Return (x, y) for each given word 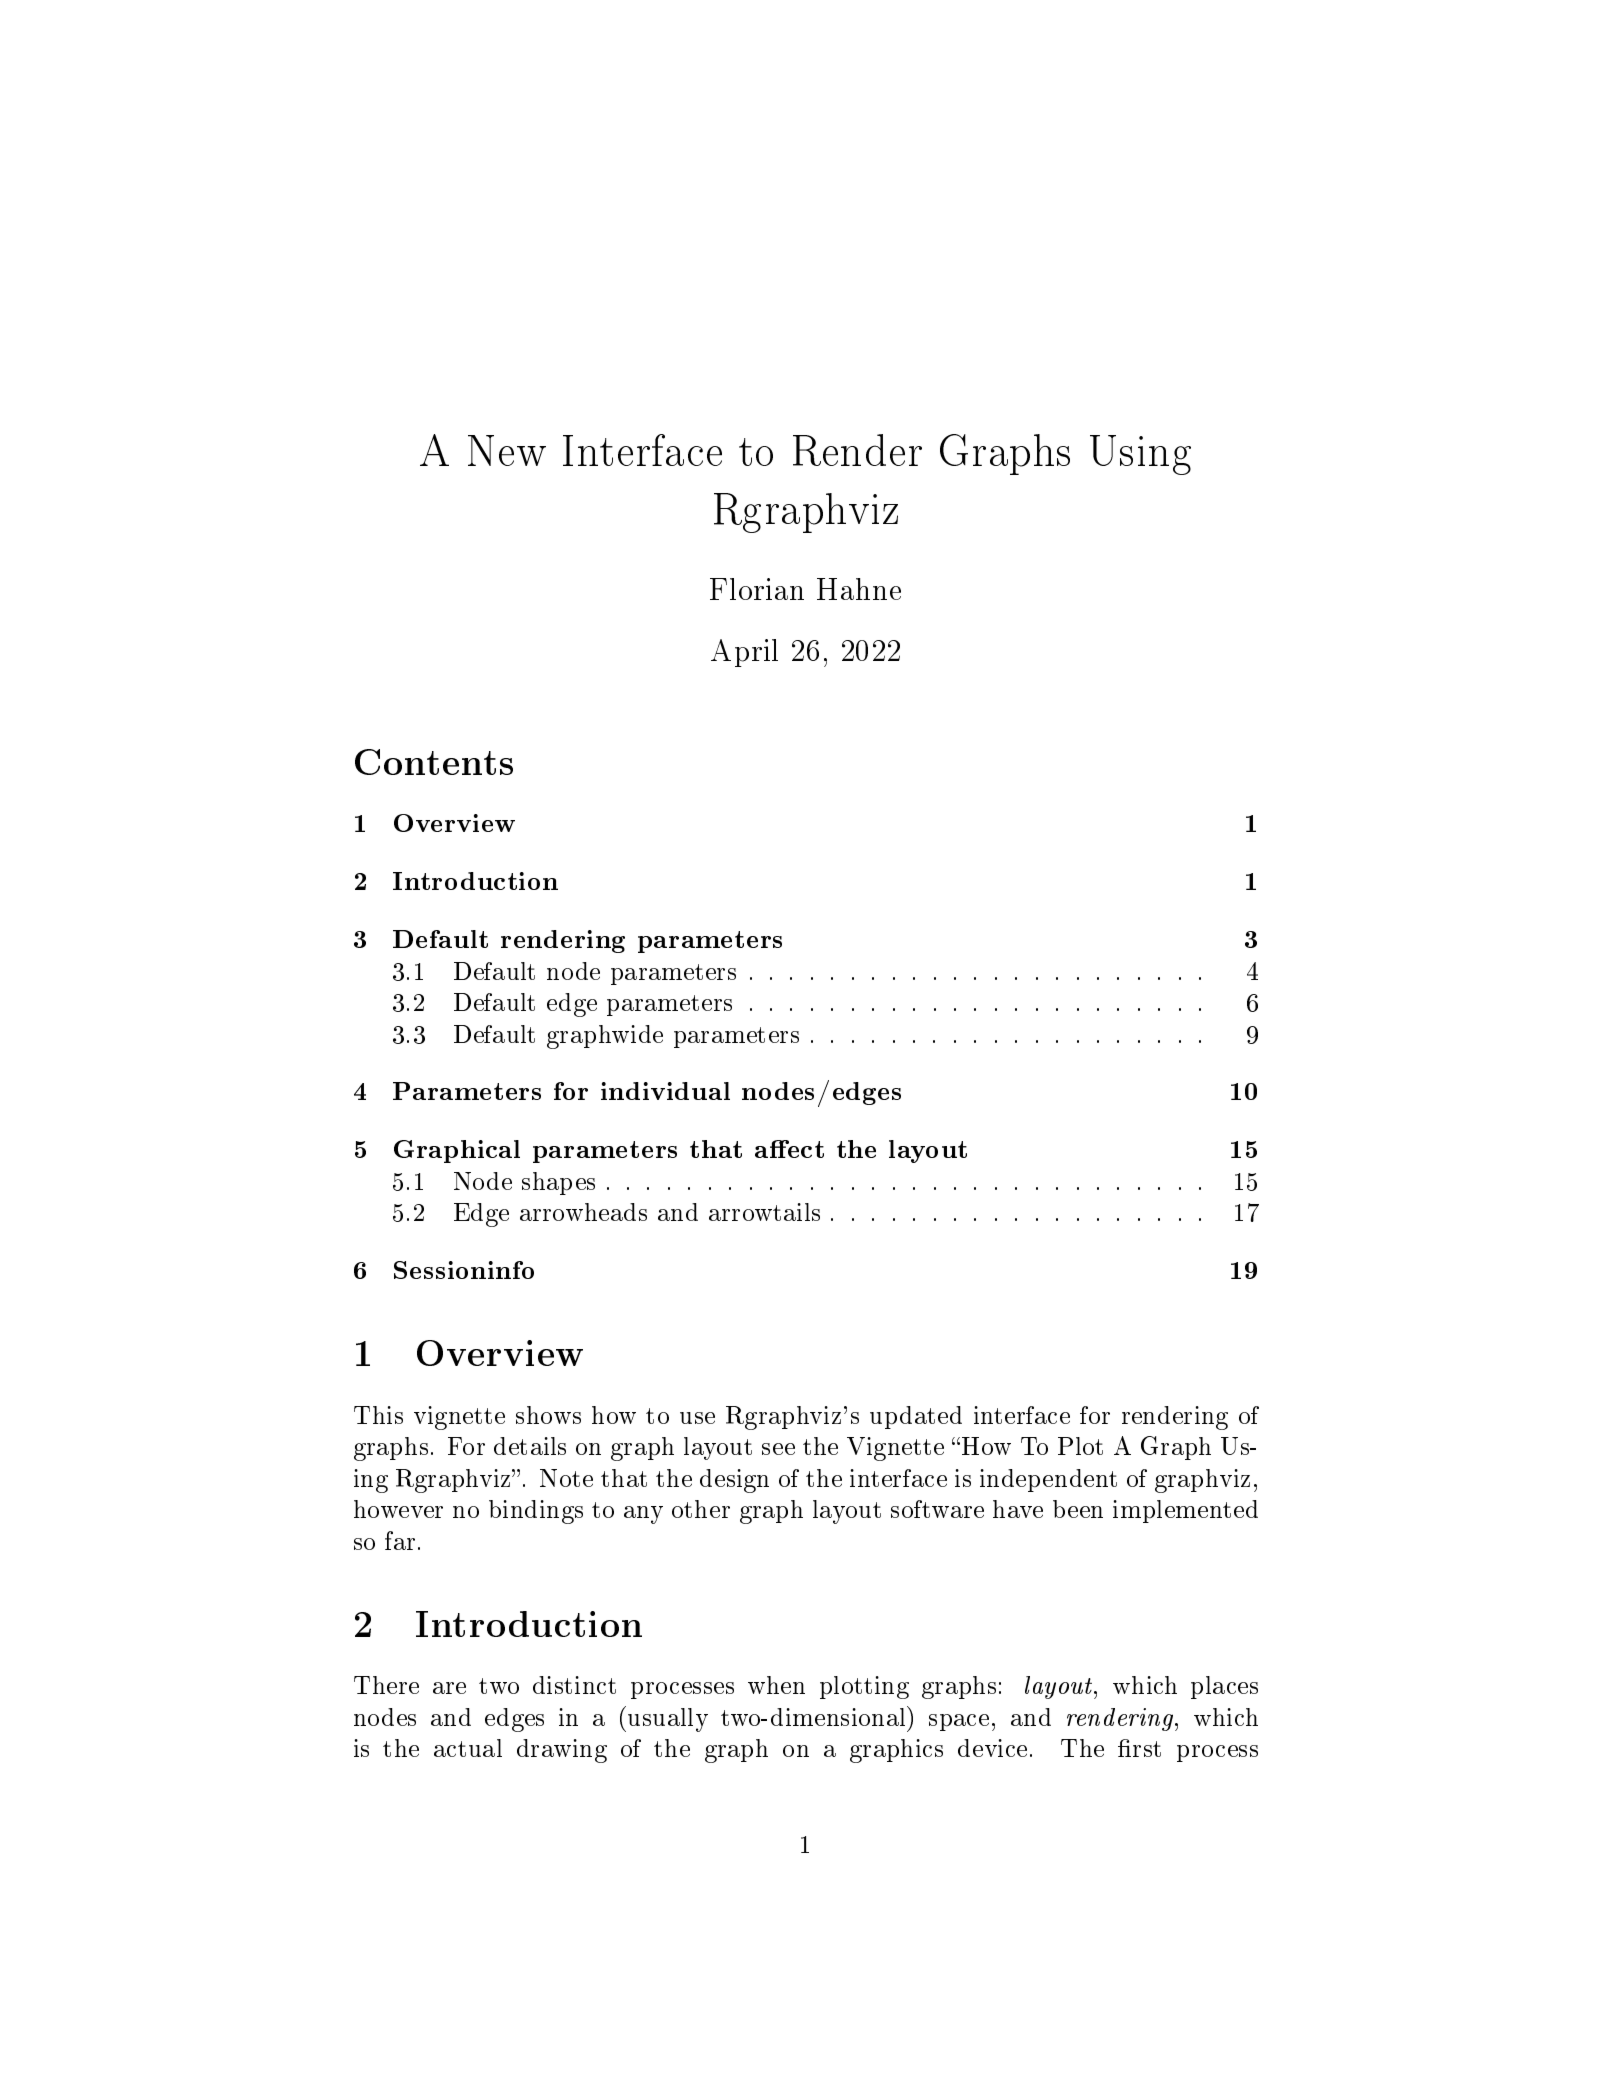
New (507, 450)
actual (468, 1748)
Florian (757, 589)
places (1224, 1687)
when (776, 1685)
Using (1140, 455)
